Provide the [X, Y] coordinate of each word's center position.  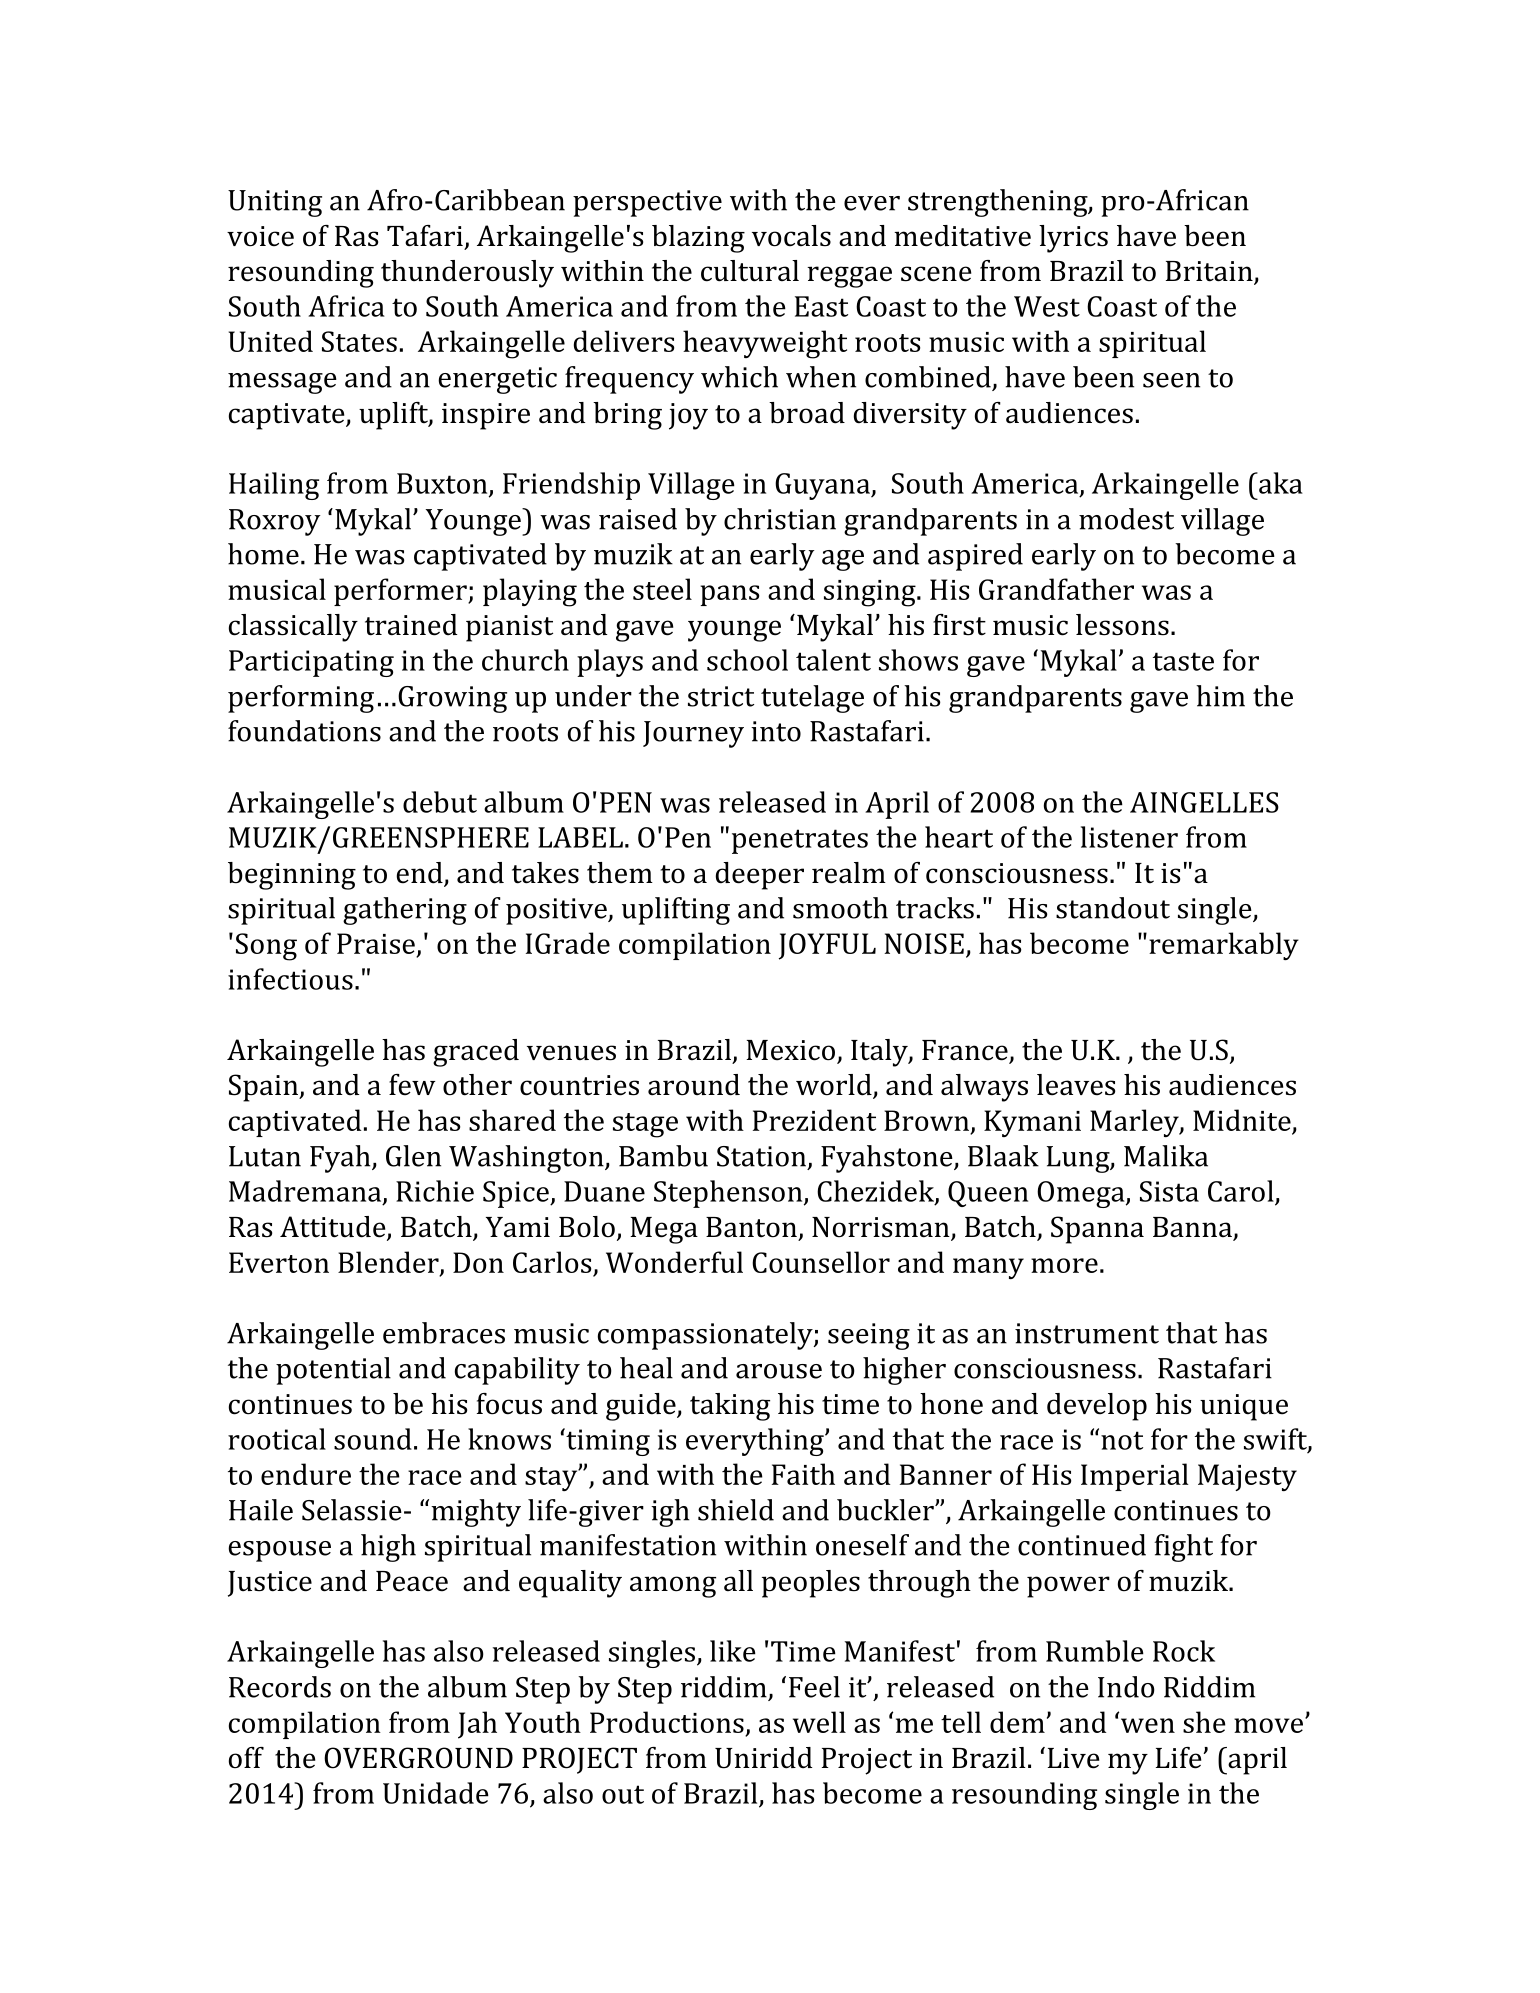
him [1220, 696]
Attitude [334, 1228]
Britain [1210, 272]
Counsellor [821, 1262]
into [776, 731]
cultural [750, 271]
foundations [304, 731]
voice [260, 236]
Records [280, 1687]
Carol [1241, 1191]
